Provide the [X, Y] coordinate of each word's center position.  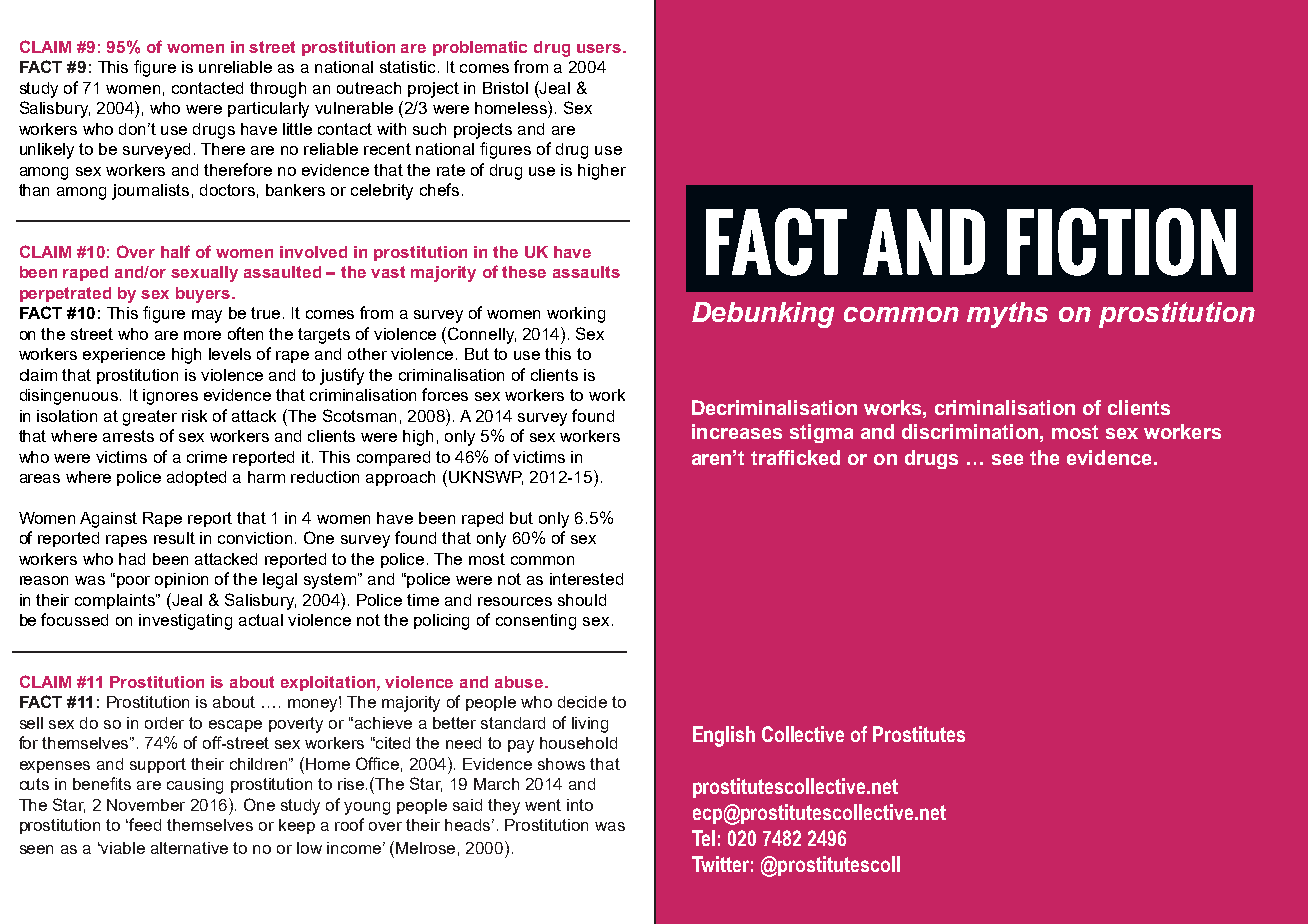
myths [1007, 315]
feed [145, 824]
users [599, 48]
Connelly [482, 335]
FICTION [1121, 242]
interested [586, 579]
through [278, 90]
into [580, 805]
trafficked [795, 457]
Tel [703, 838]
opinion [181, 580]
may [207, 316]
